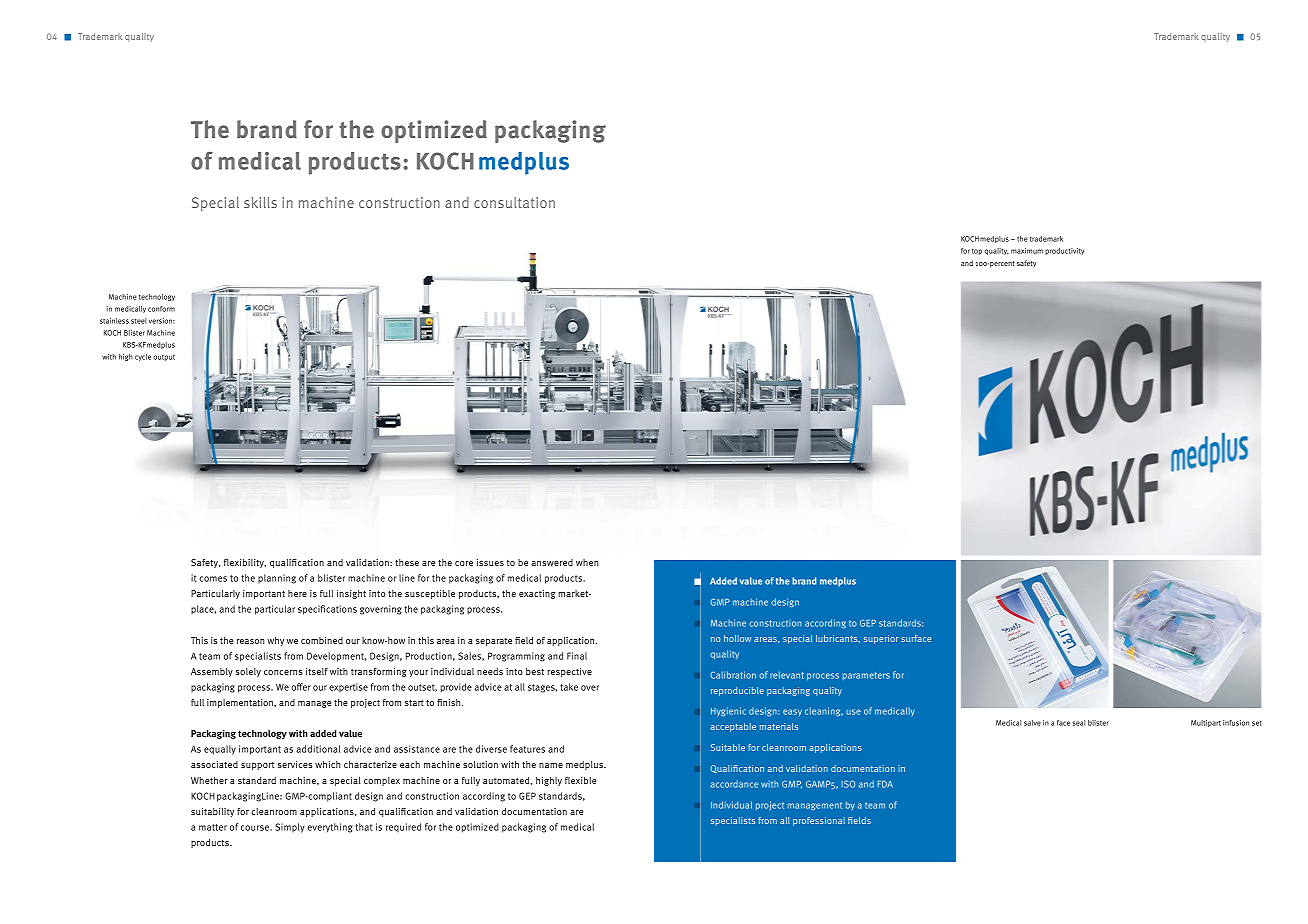 Image resolution: width=1308 pixels, height=924 pixels. Describe the element at coordinates (212, 812) in the image. I see `suitability` at that location.
